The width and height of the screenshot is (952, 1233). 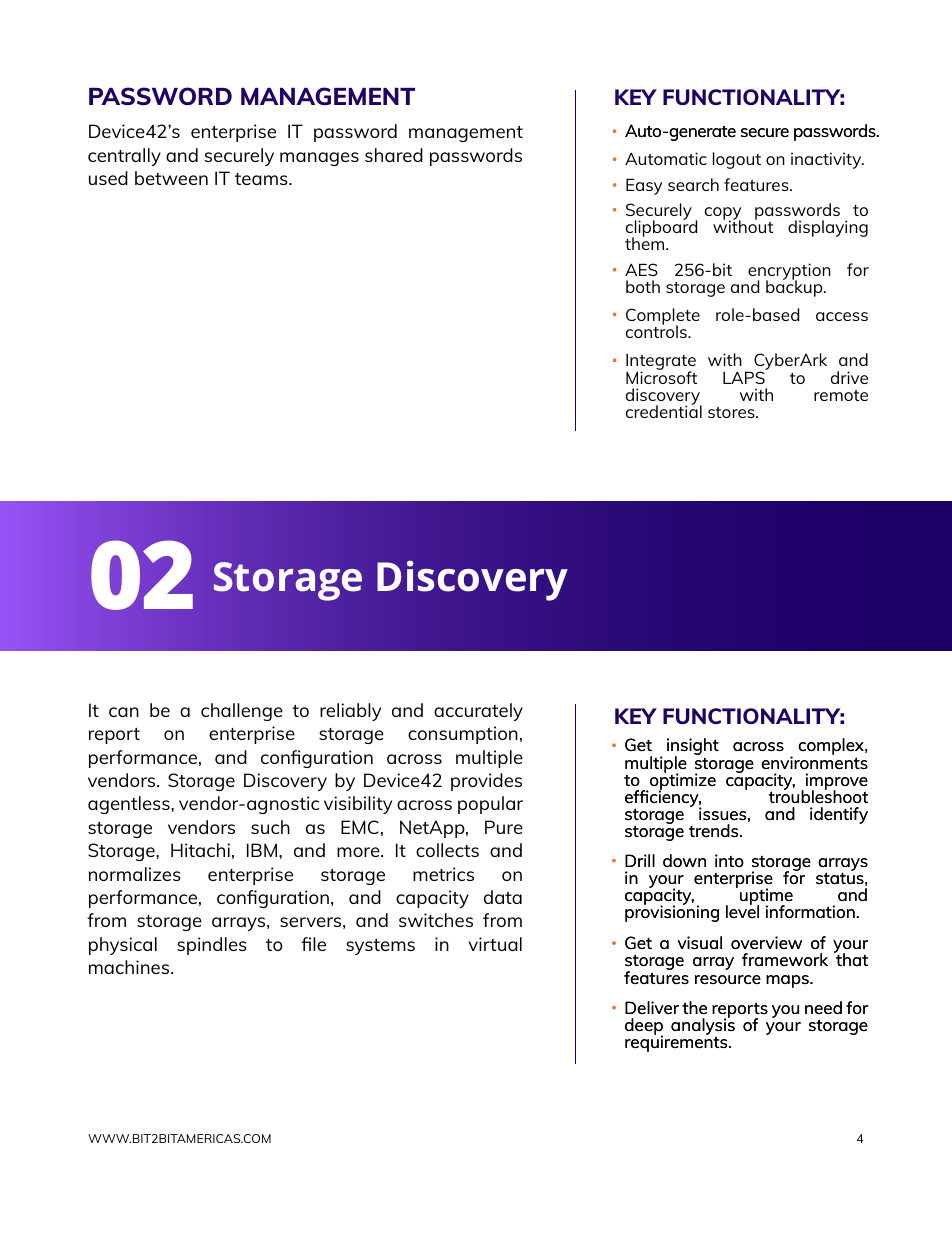 What do you see at coordinates (171, 178) in the screenshot?
I see `between` at bounding box center [171, 178].
